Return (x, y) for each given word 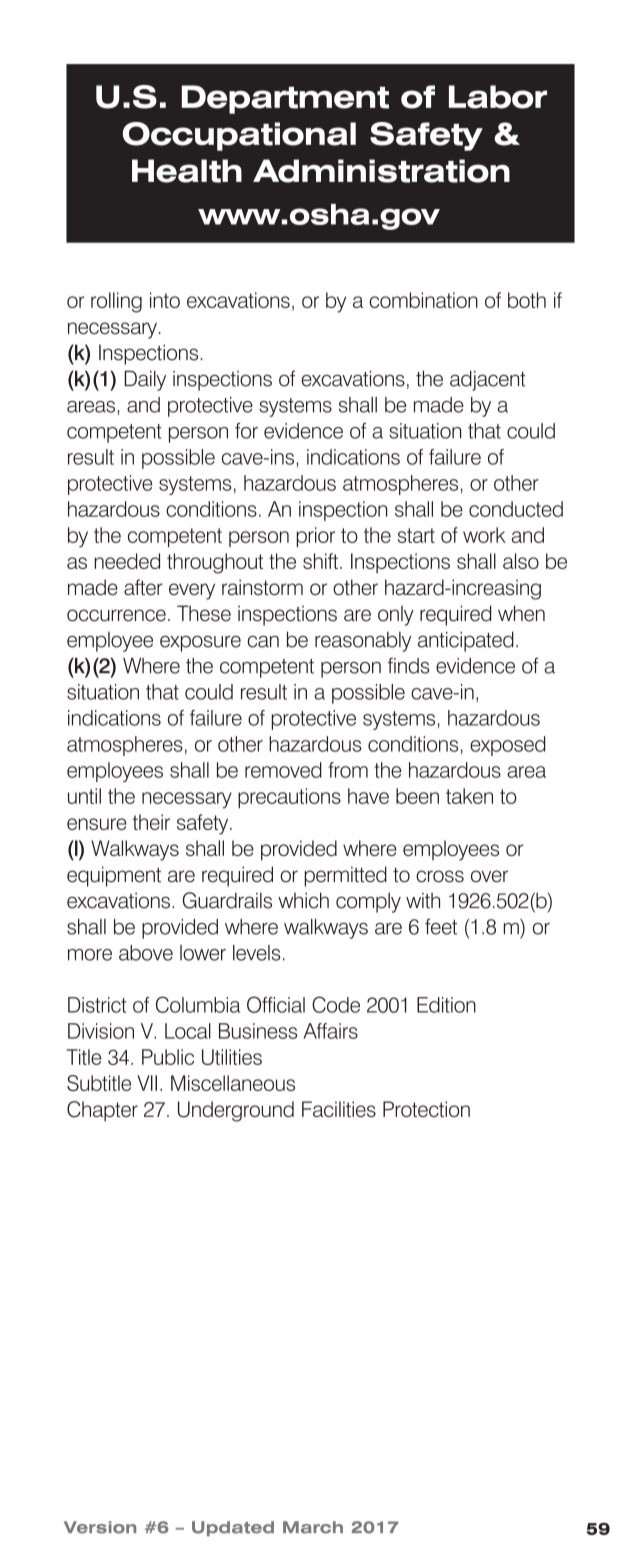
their (151, 822)
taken (469, 796)
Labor (498, 97)
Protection (426, 1109)
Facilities (339, 1109)
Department (285, 99)
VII (147, 1083)
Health (187, 171)
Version (100, 1527)
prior (316, 537)
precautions (289, 798)
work (484, 535)
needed (127, 561)
